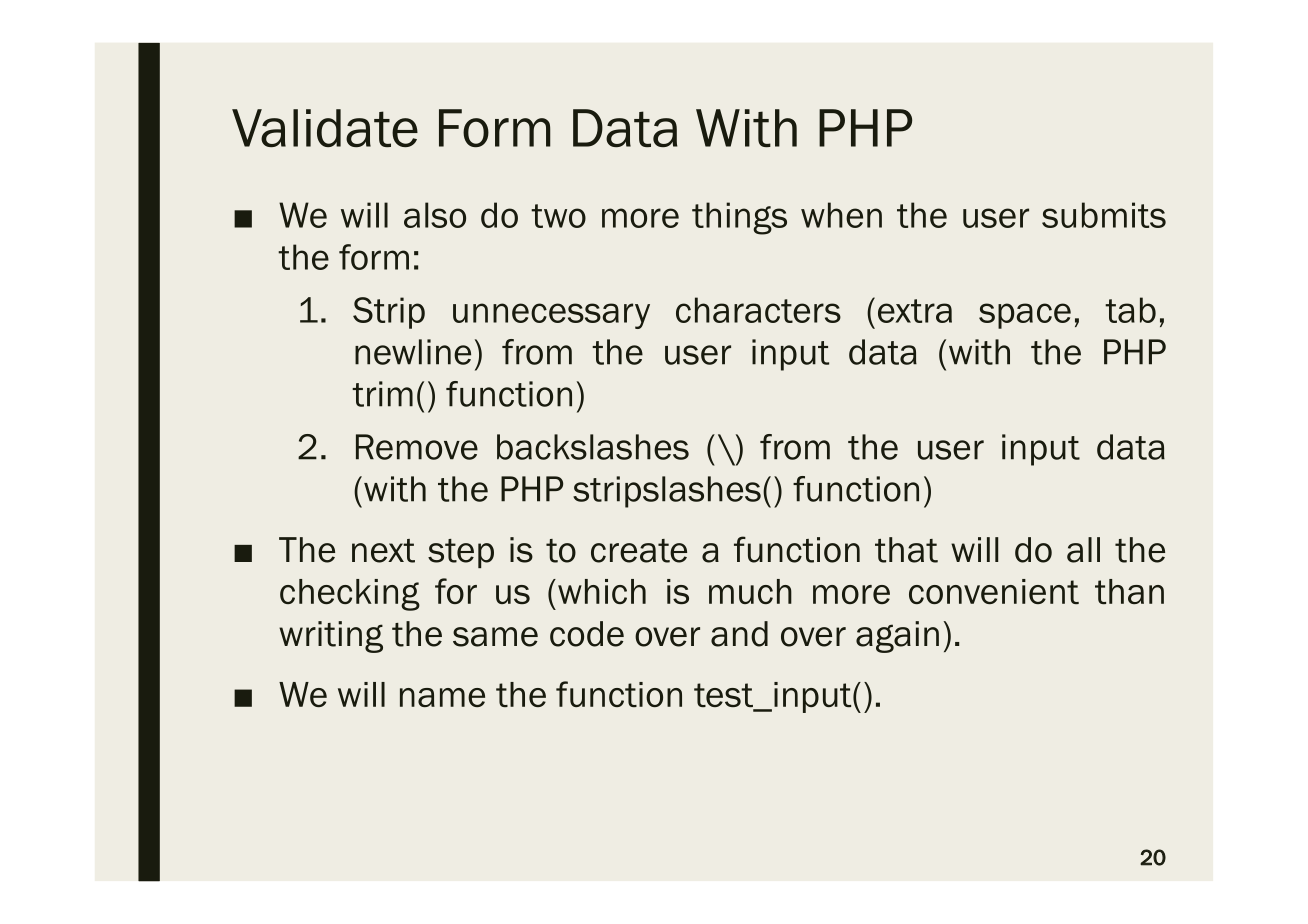  Describe the element at coordinates (382, 394) in the image. I see `trim` at that location.
